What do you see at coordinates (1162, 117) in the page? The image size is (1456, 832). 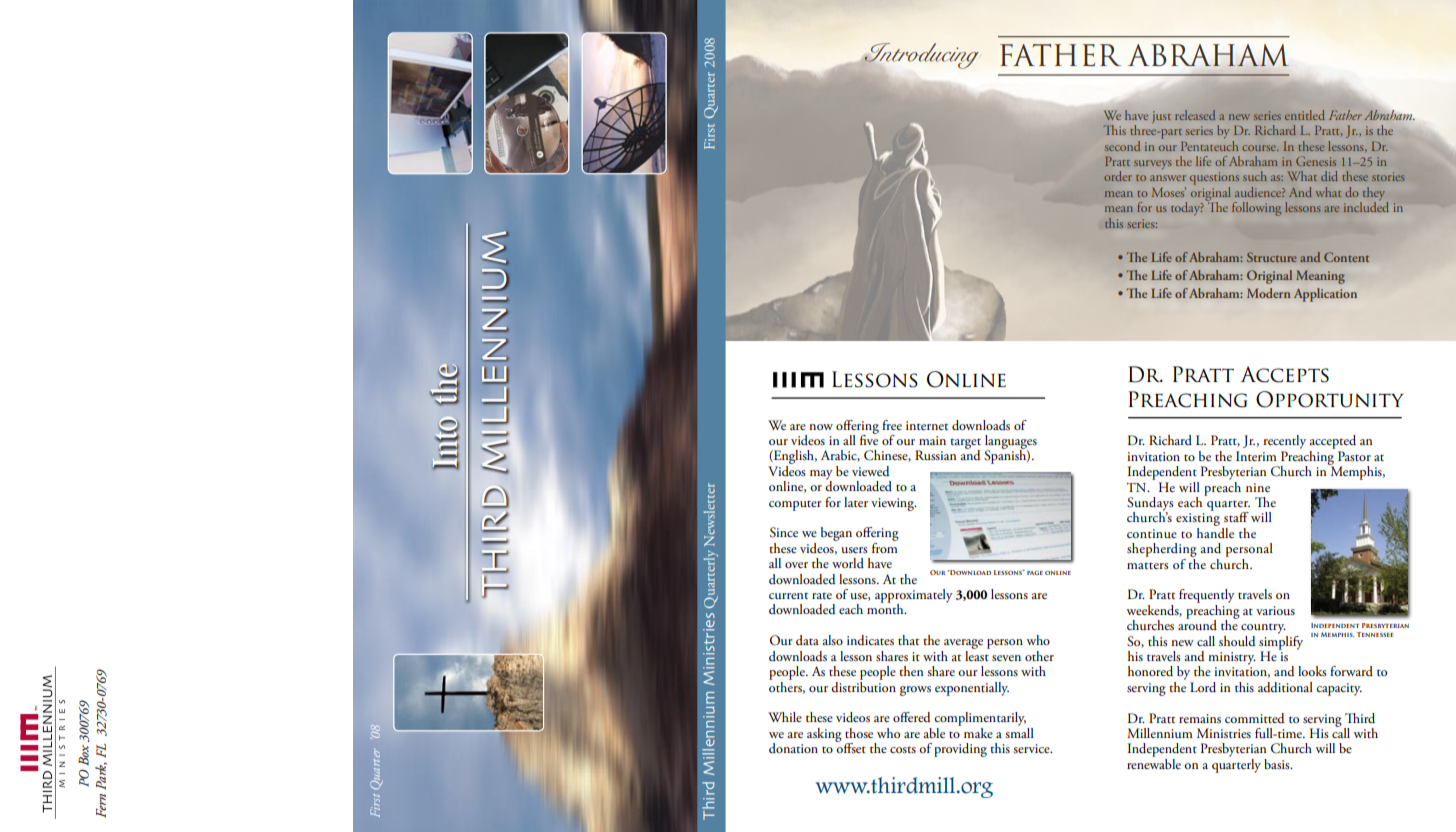 I see `just` at bounding box center [1162, 117].
